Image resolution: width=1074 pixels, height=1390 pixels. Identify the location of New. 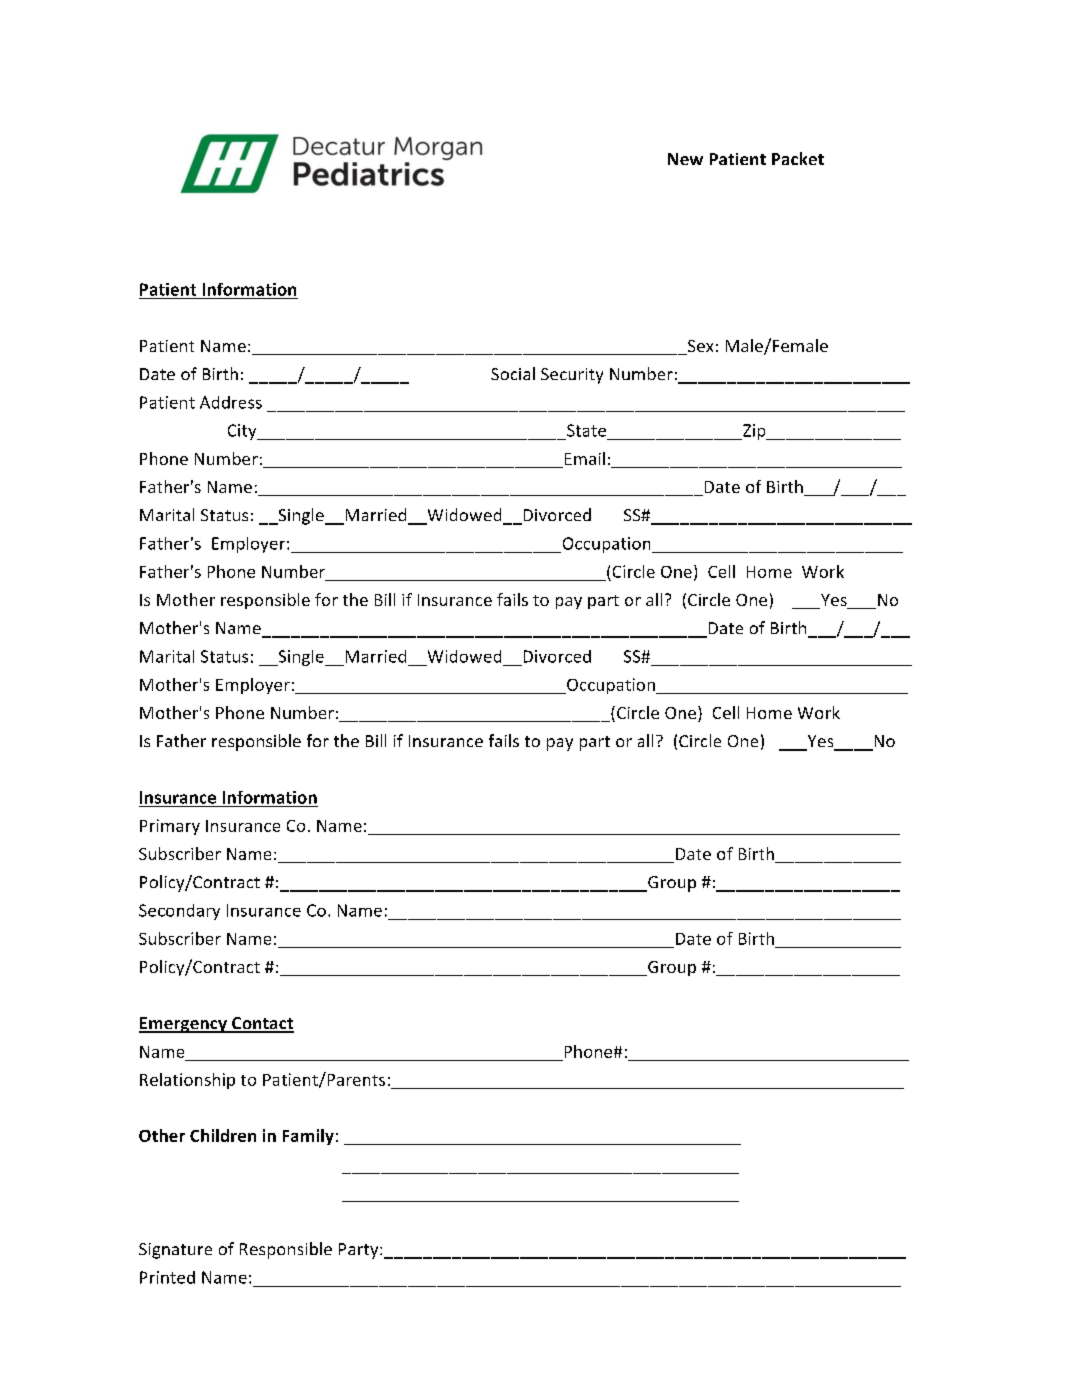
(685, 159).
